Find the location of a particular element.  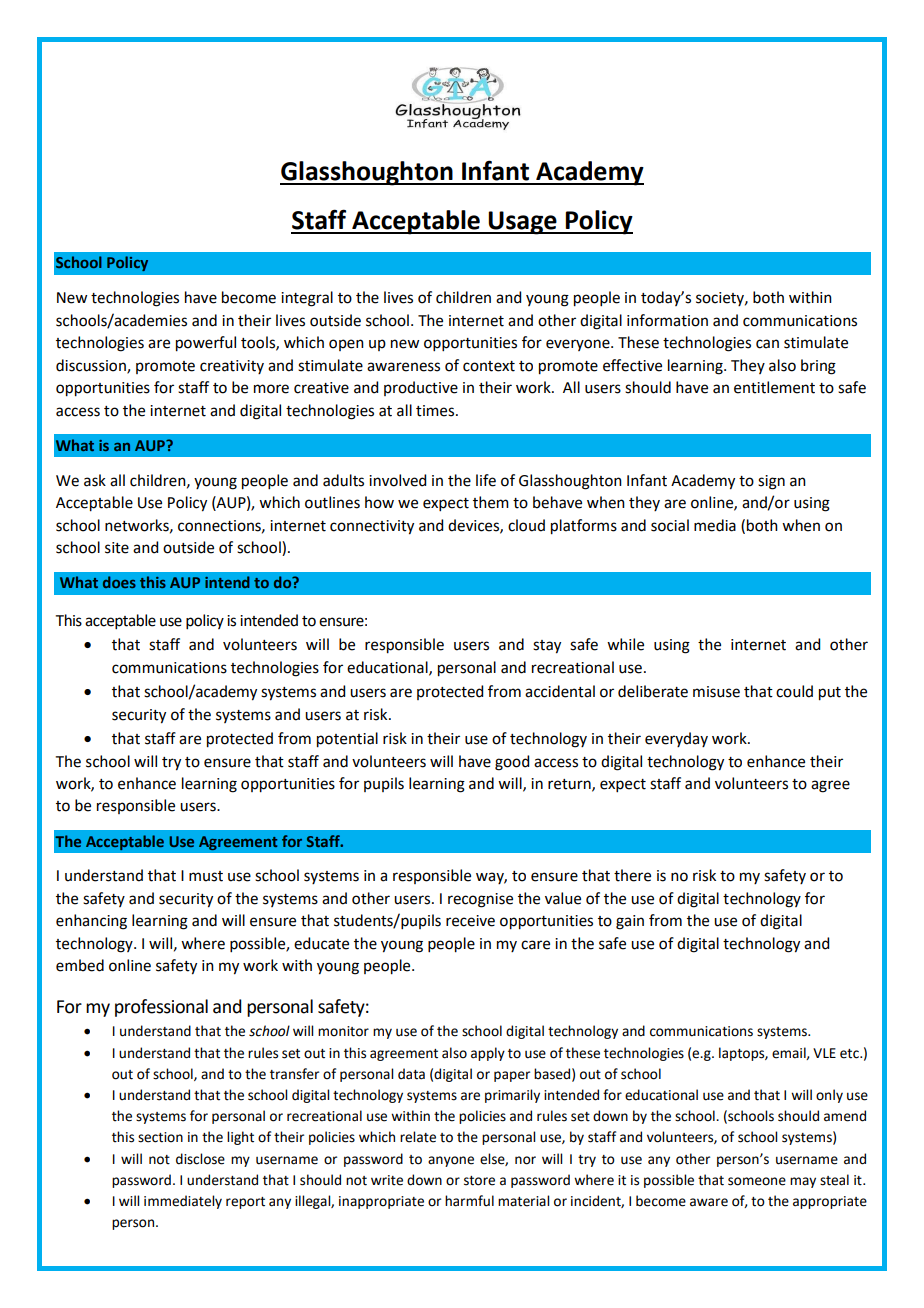

Usage is located at coordinates (523, 223).
